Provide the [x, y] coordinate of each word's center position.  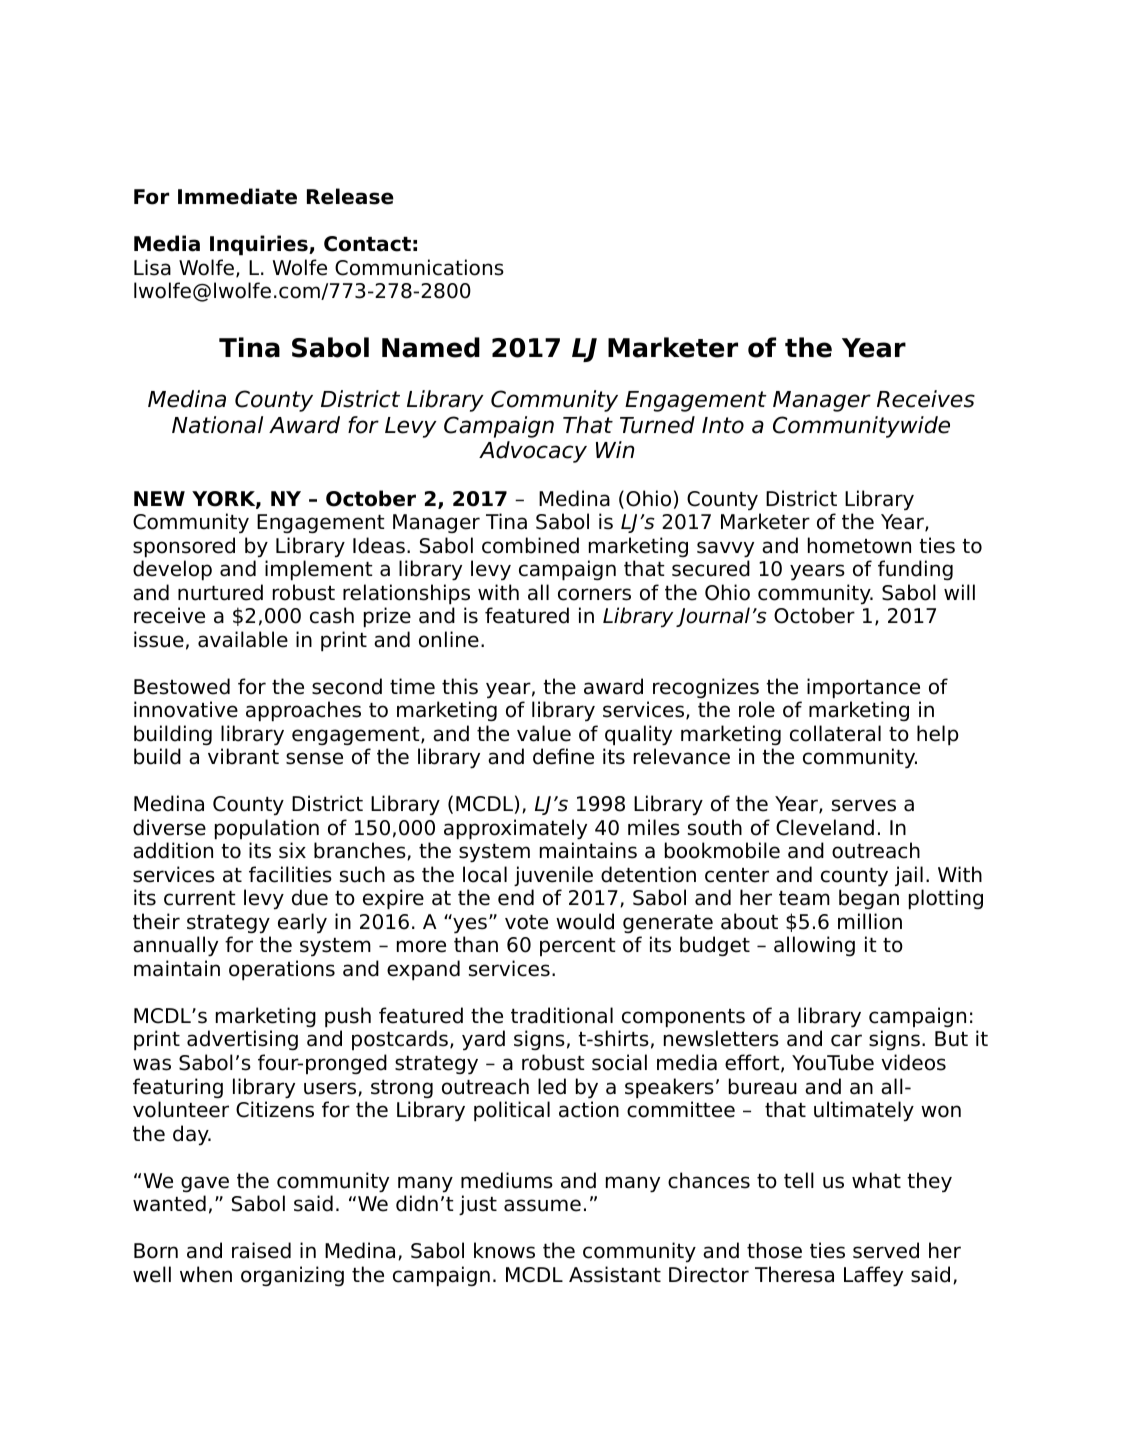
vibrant [243, 756]
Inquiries [260, 245]
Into [723, 425]
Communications [419, 267]
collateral [835, 733]
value [544, 733]
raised [261, 1250]
